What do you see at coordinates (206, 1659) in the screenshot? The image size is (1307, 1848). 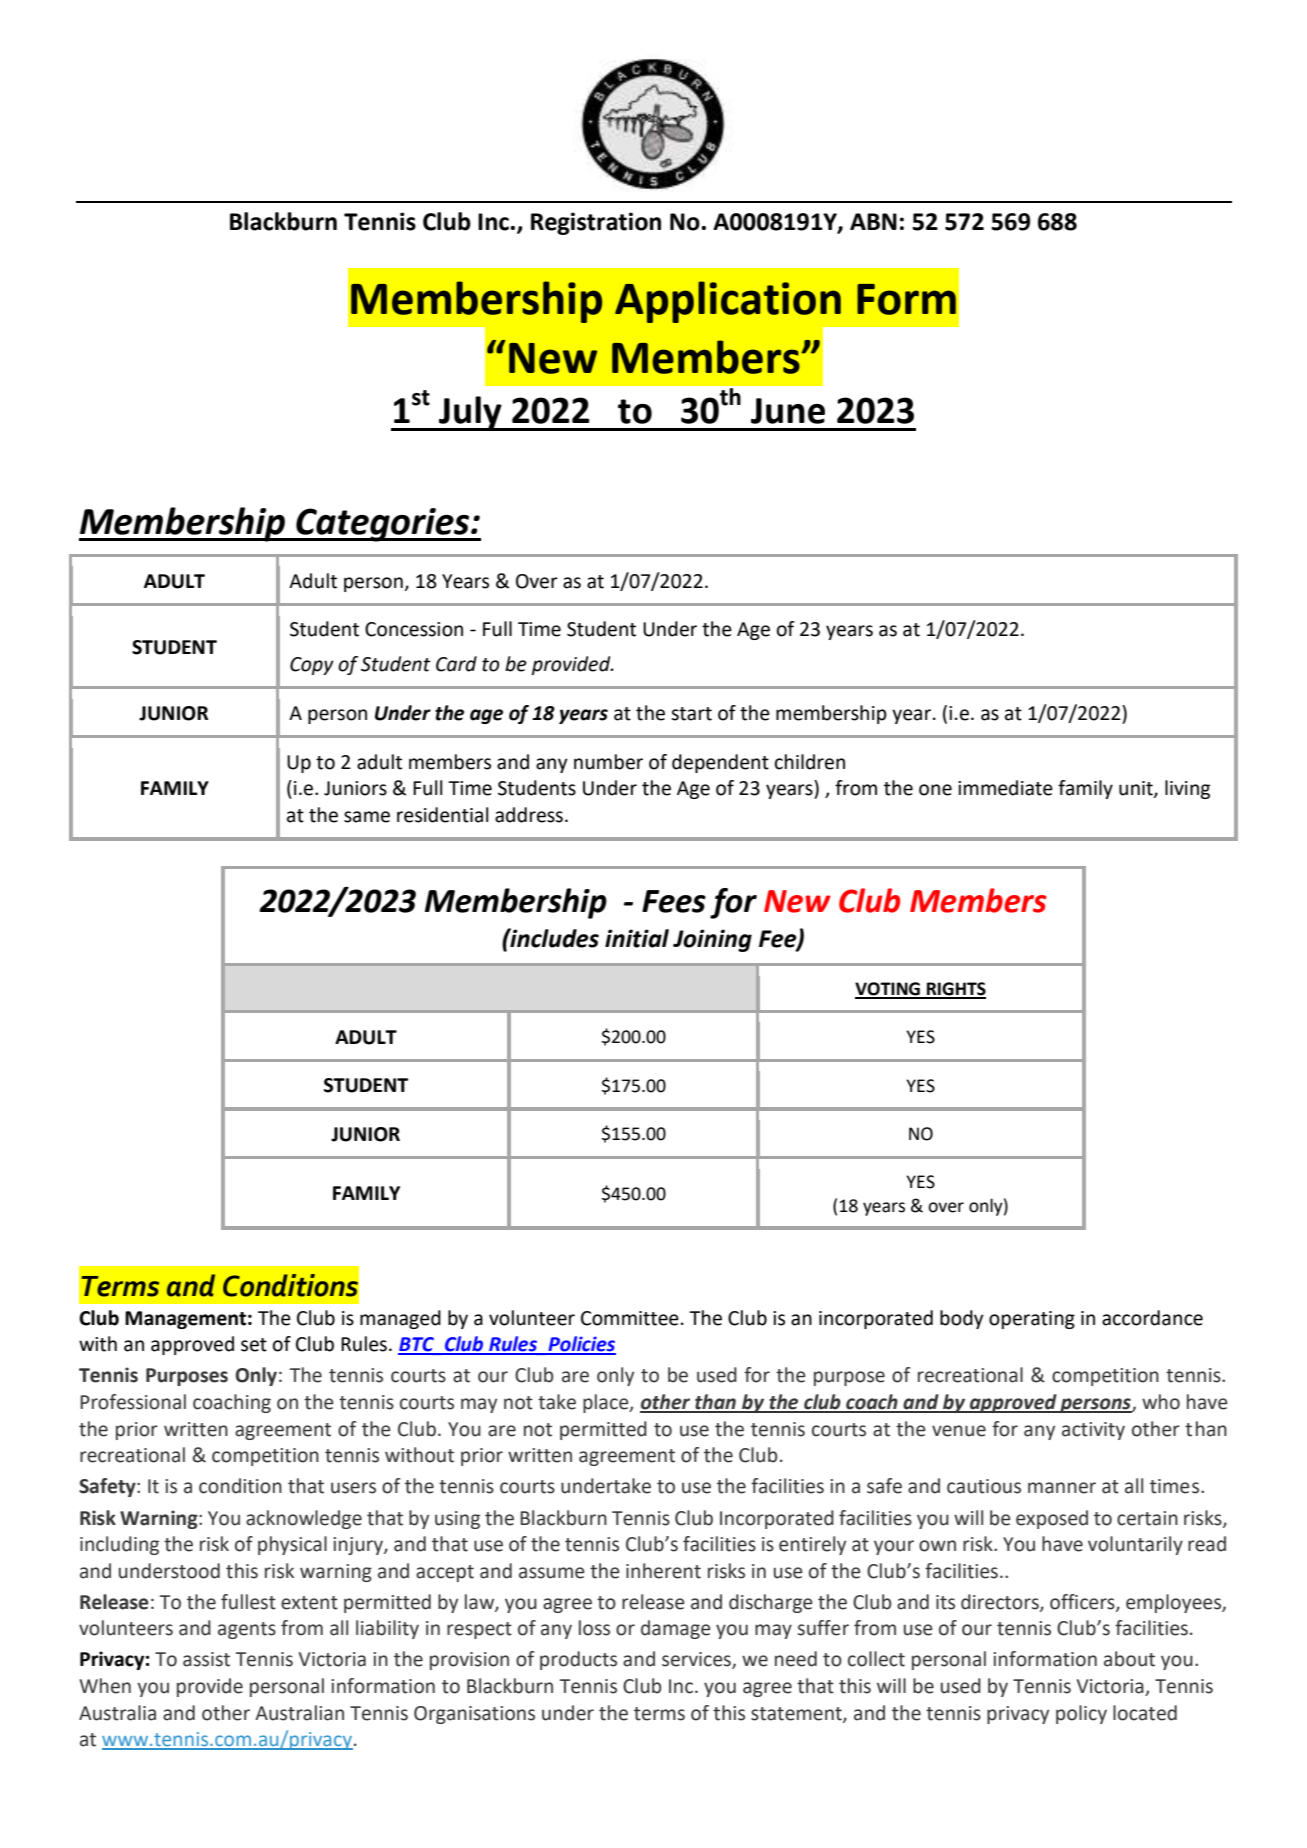 I see `assist` at bounding box center [206, 1659].
